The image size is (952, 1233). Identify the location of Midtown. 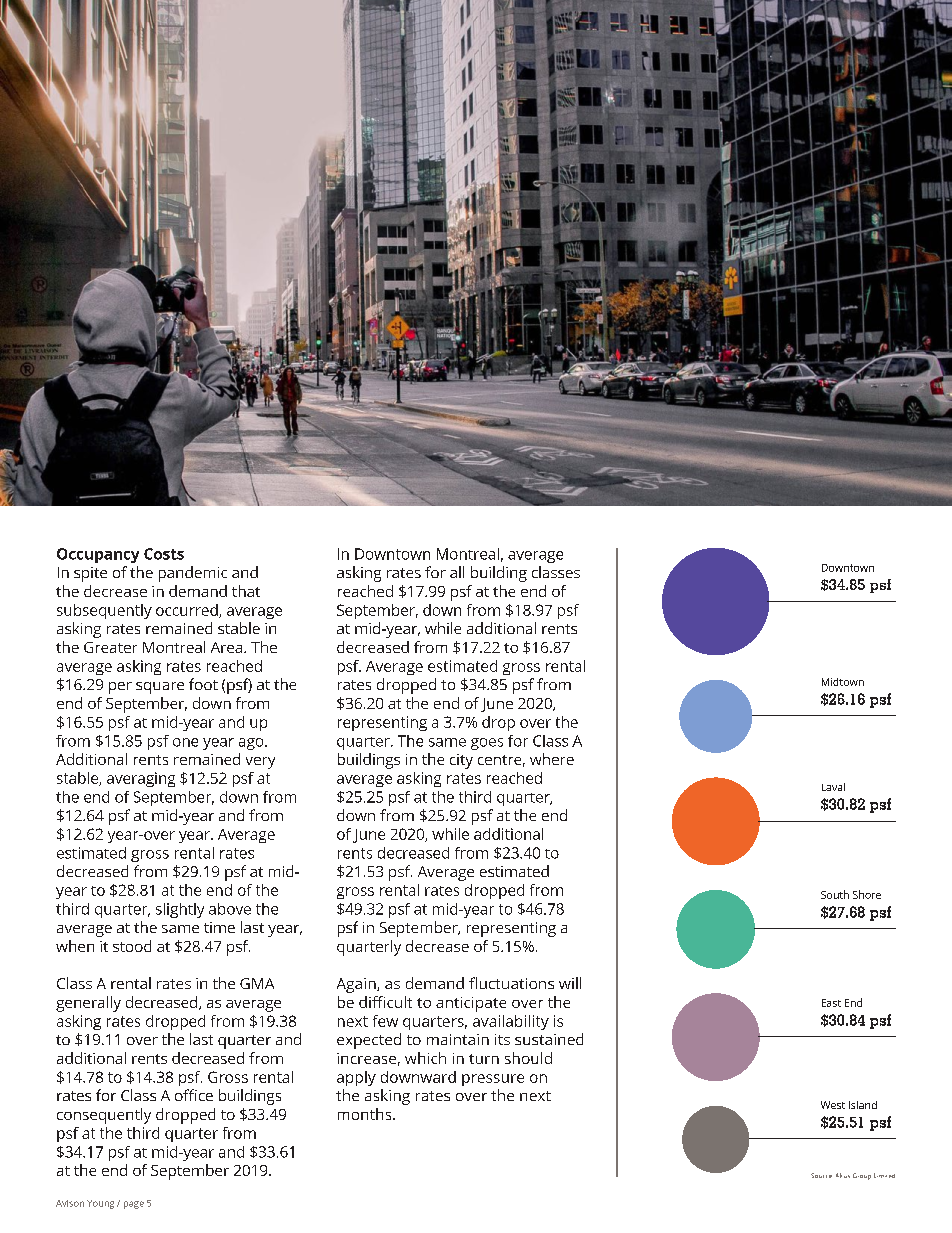
(843, 682).
